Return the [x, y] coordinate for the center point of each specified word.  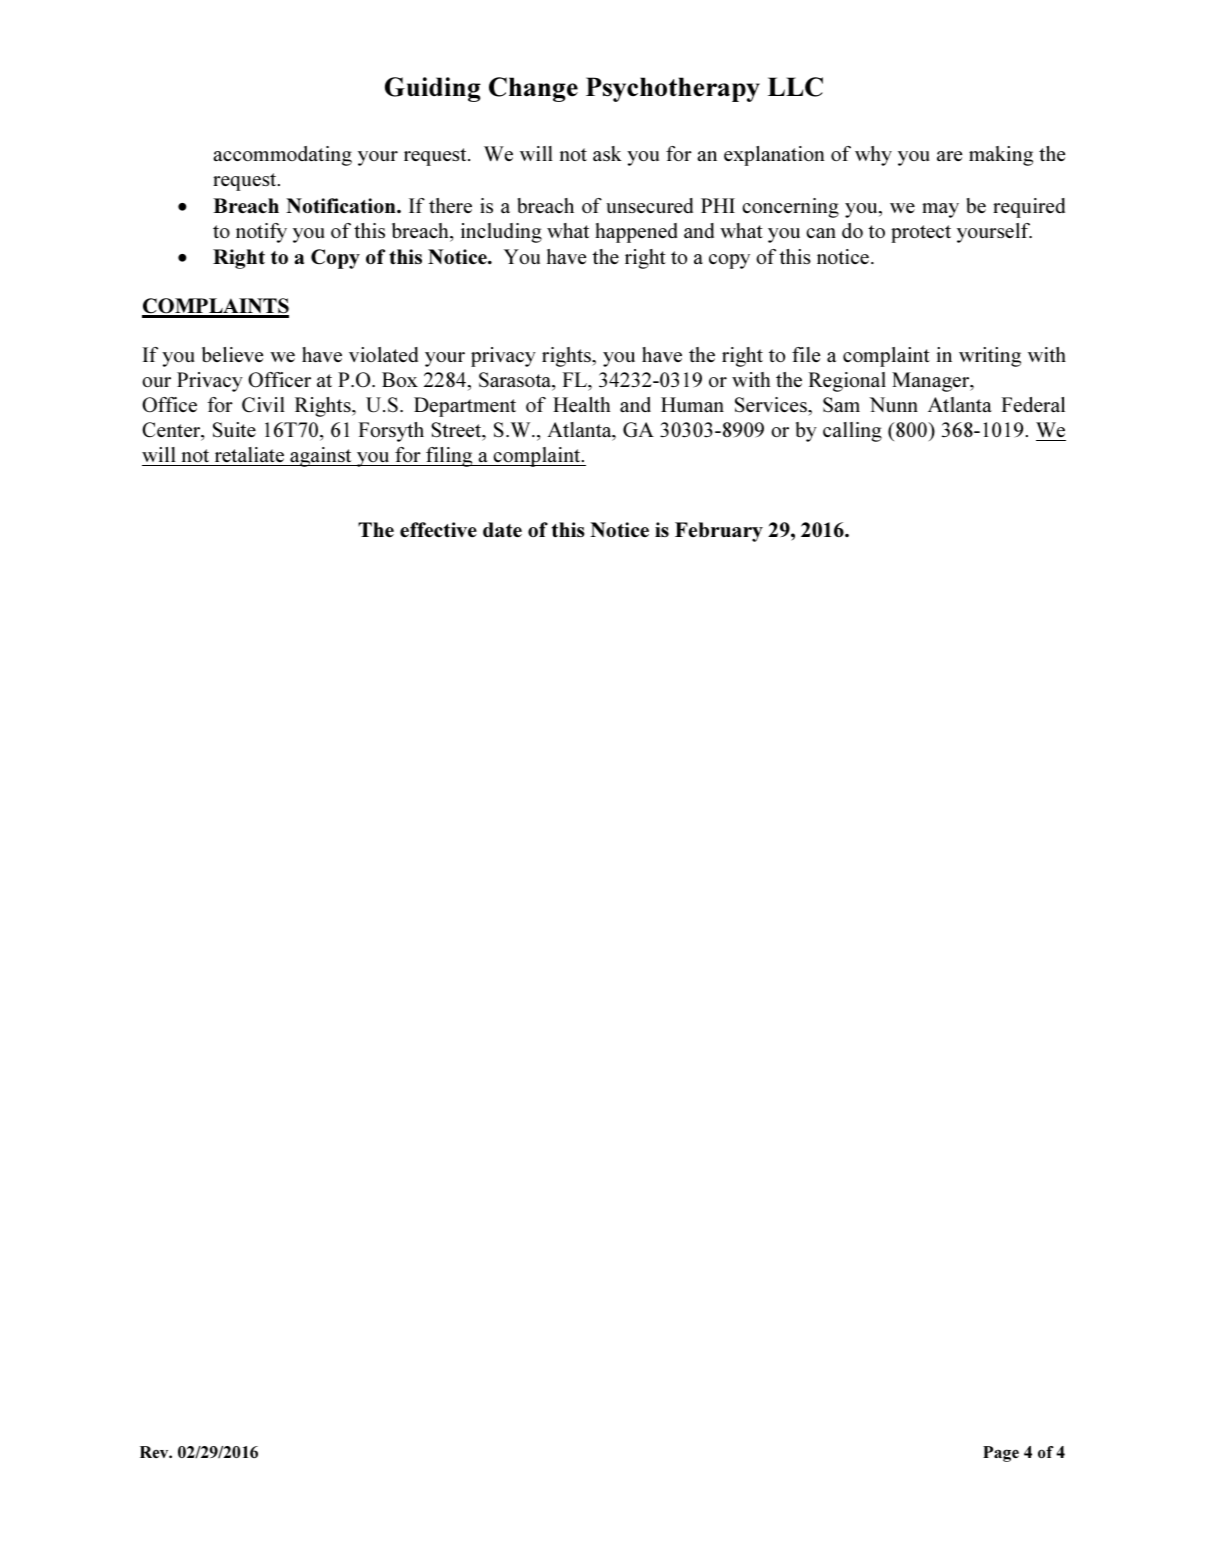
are [949, 156]
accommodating [282, 156]
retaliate [249, 454]
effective [438, 530]
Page [1001, 1454]
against [321, 457]
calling [852, 432]
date [502, 530]
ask [607, 153]
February [719, 532]
